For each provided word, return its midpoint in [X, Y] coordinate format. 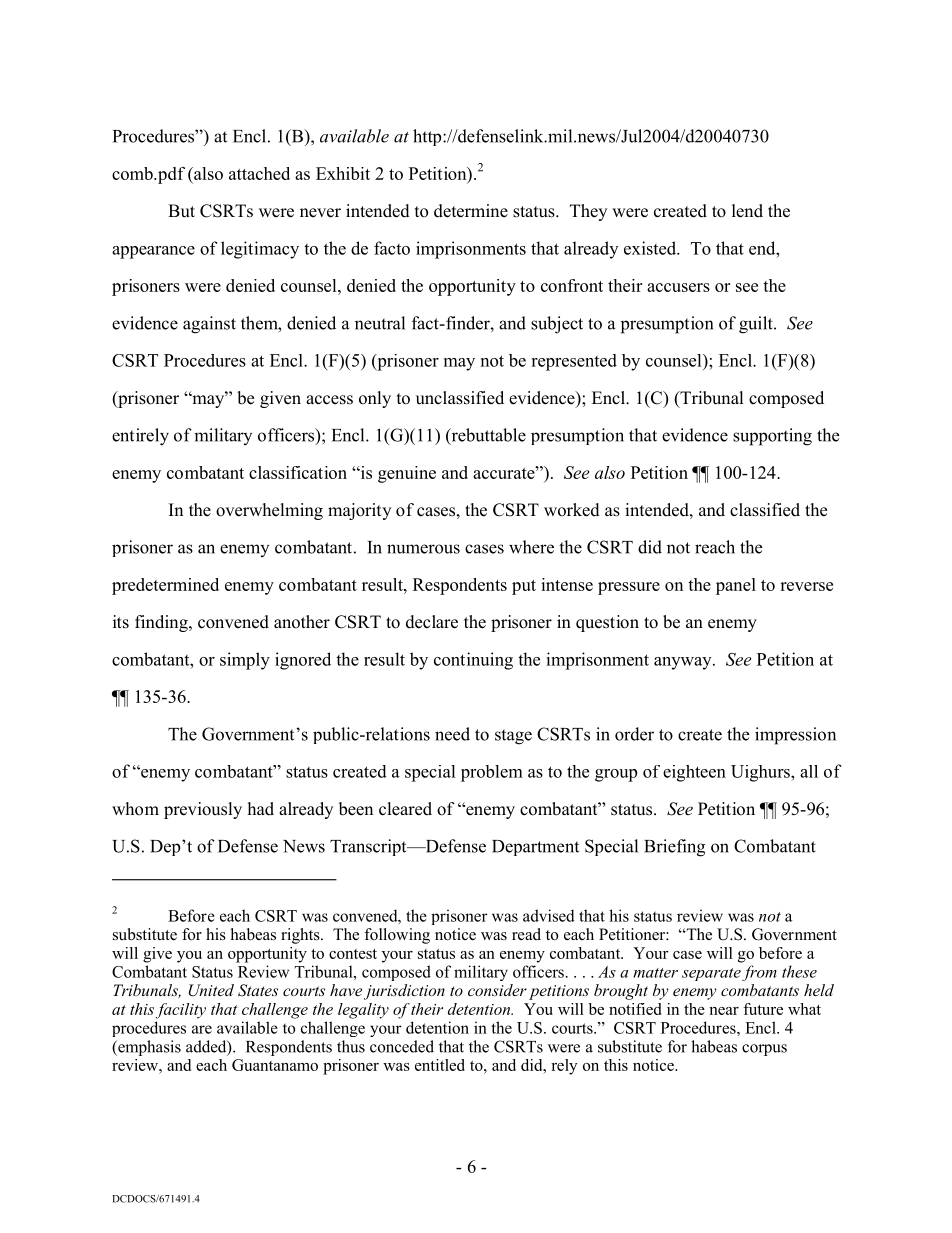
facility [181, 1011]
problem [492, 773]
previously [203, 810]
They [588, 212]
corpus [764, 1050]
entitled [440, 1065]
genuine [407, 474]
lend [747, 211]
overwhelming [269, 511]
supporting [772, 437]
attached [259, 173]
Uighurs [761, 773]
